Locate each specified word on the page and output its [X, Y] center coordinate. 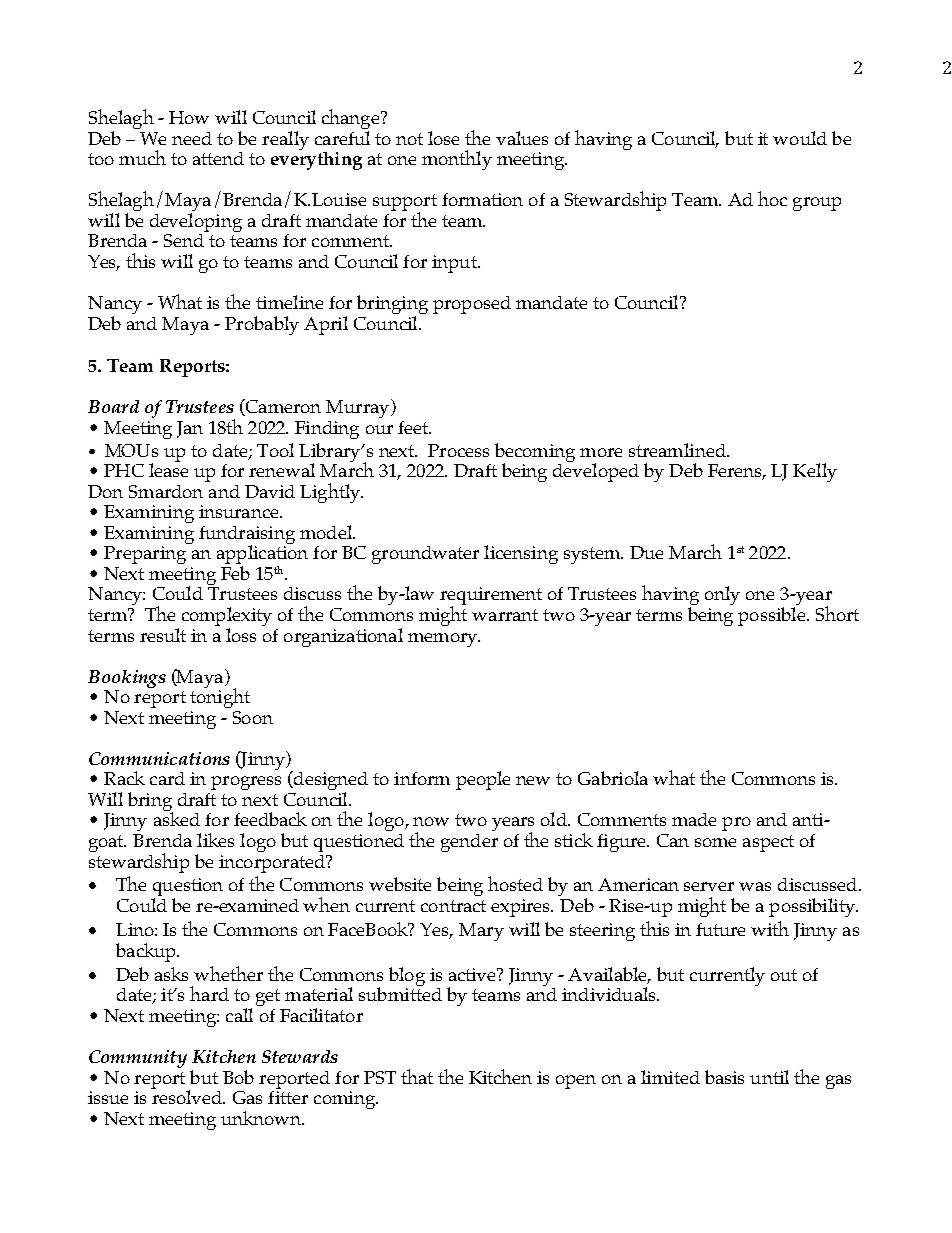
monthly [457, 160]
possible [771, 616]
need [192, 138]
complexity [227, 618]
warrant [505, 615]
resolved [188, 1096]
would [800, 138]
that [417, 1076]
